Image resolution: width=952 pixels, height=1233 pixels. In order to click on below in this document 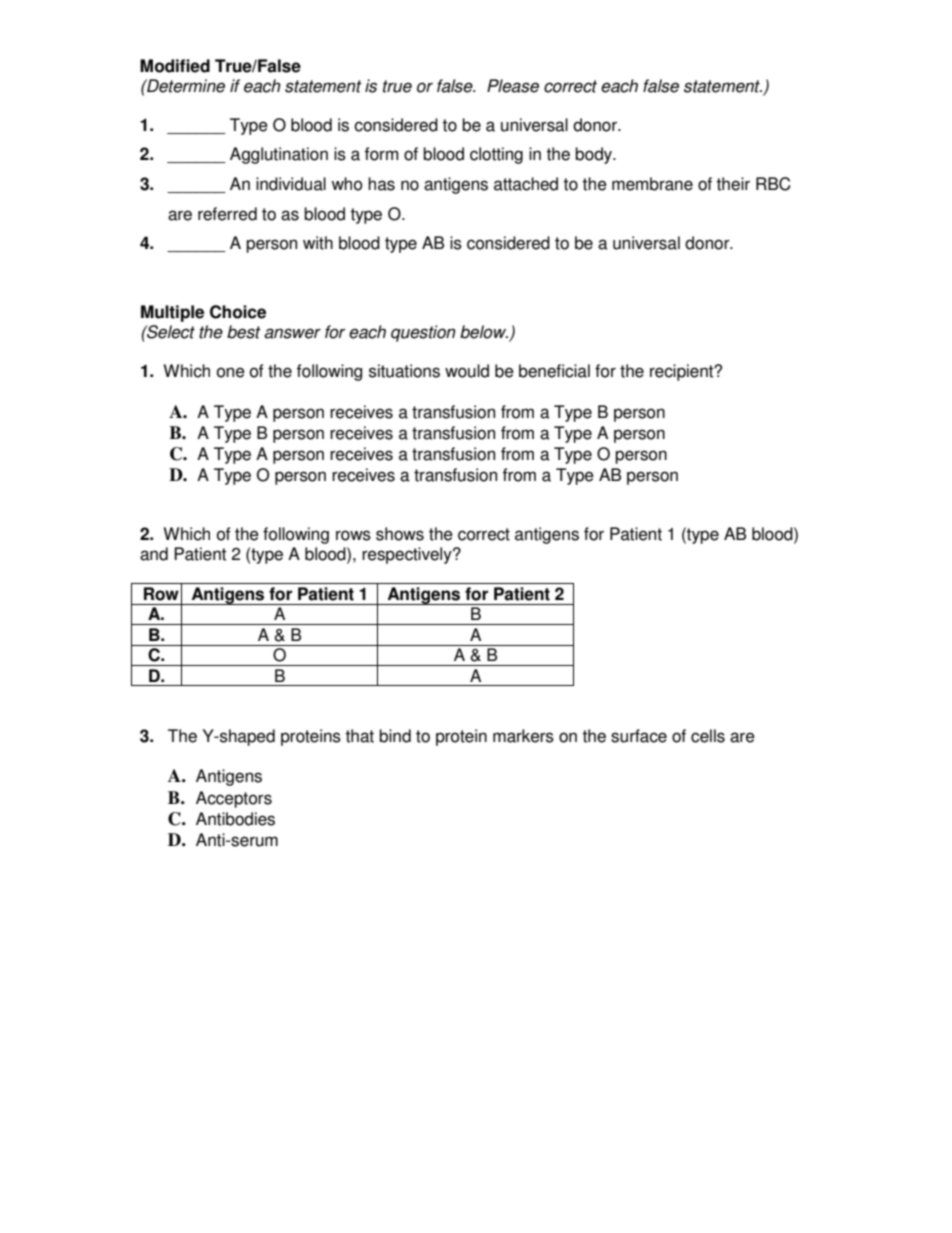, I will do `click(484, 332)`.
